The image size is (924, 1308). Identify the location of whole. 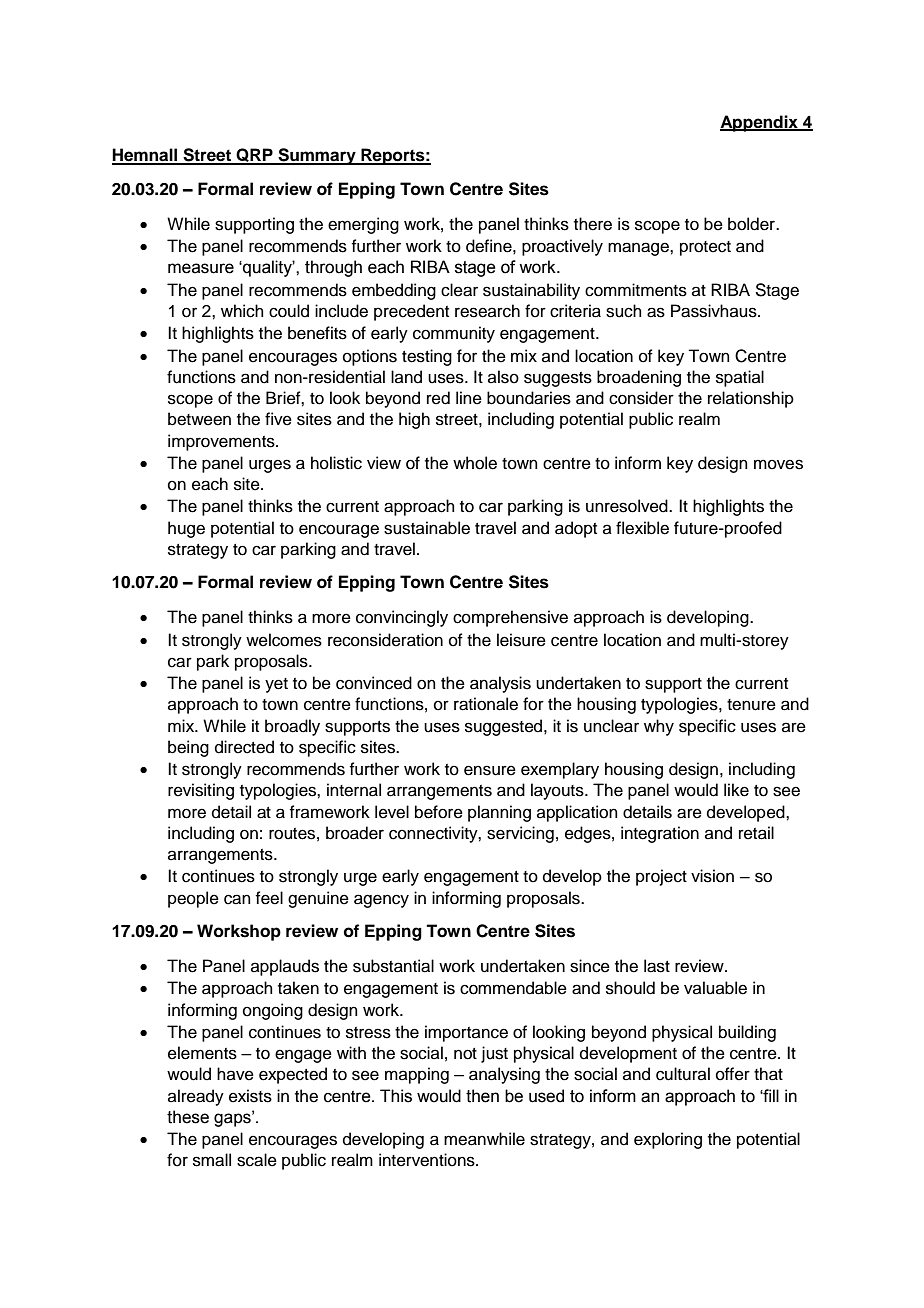
(475, 463).
